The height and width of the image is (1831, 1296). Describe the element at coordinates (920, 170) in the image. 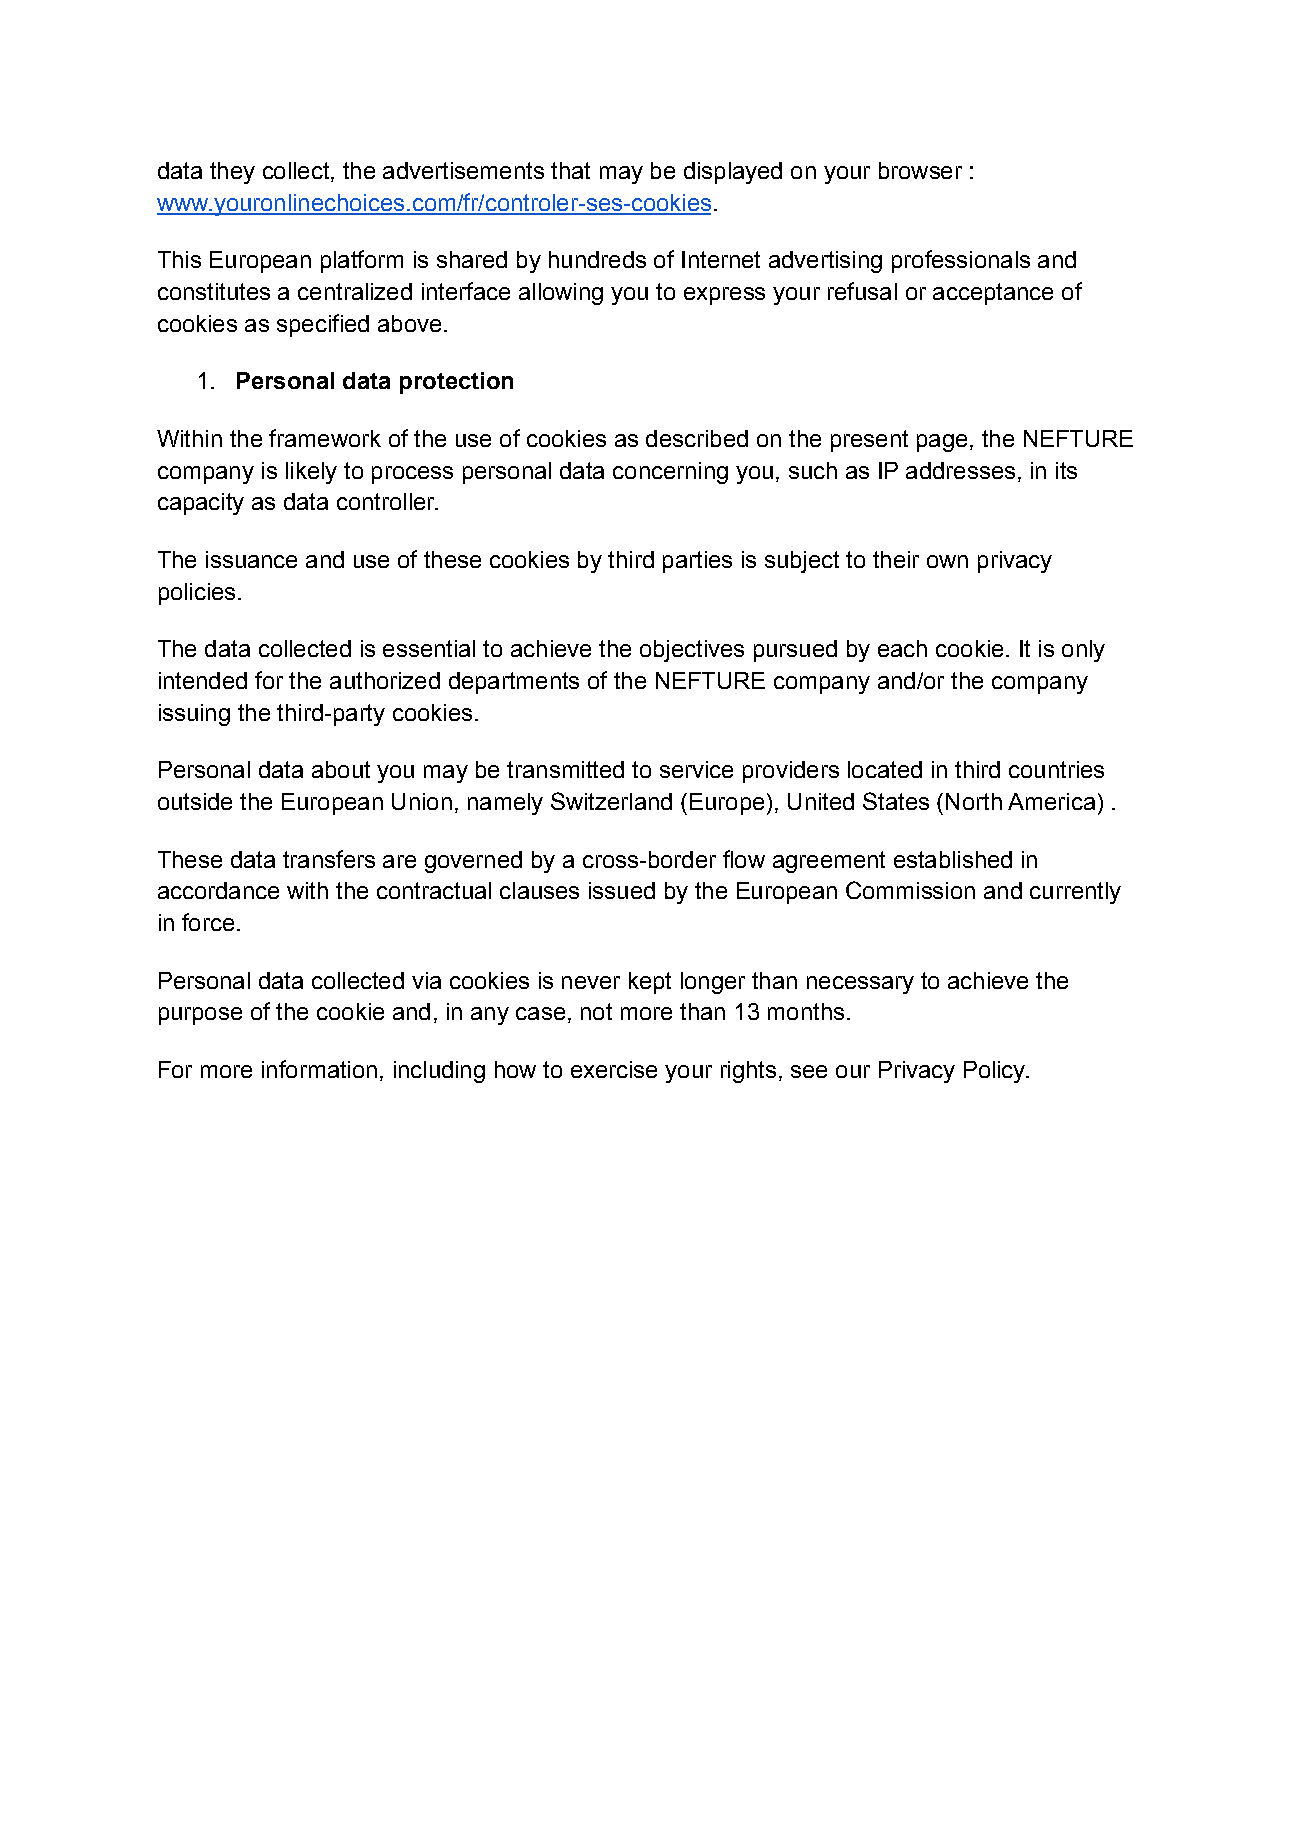

I see `browser` at that location.
